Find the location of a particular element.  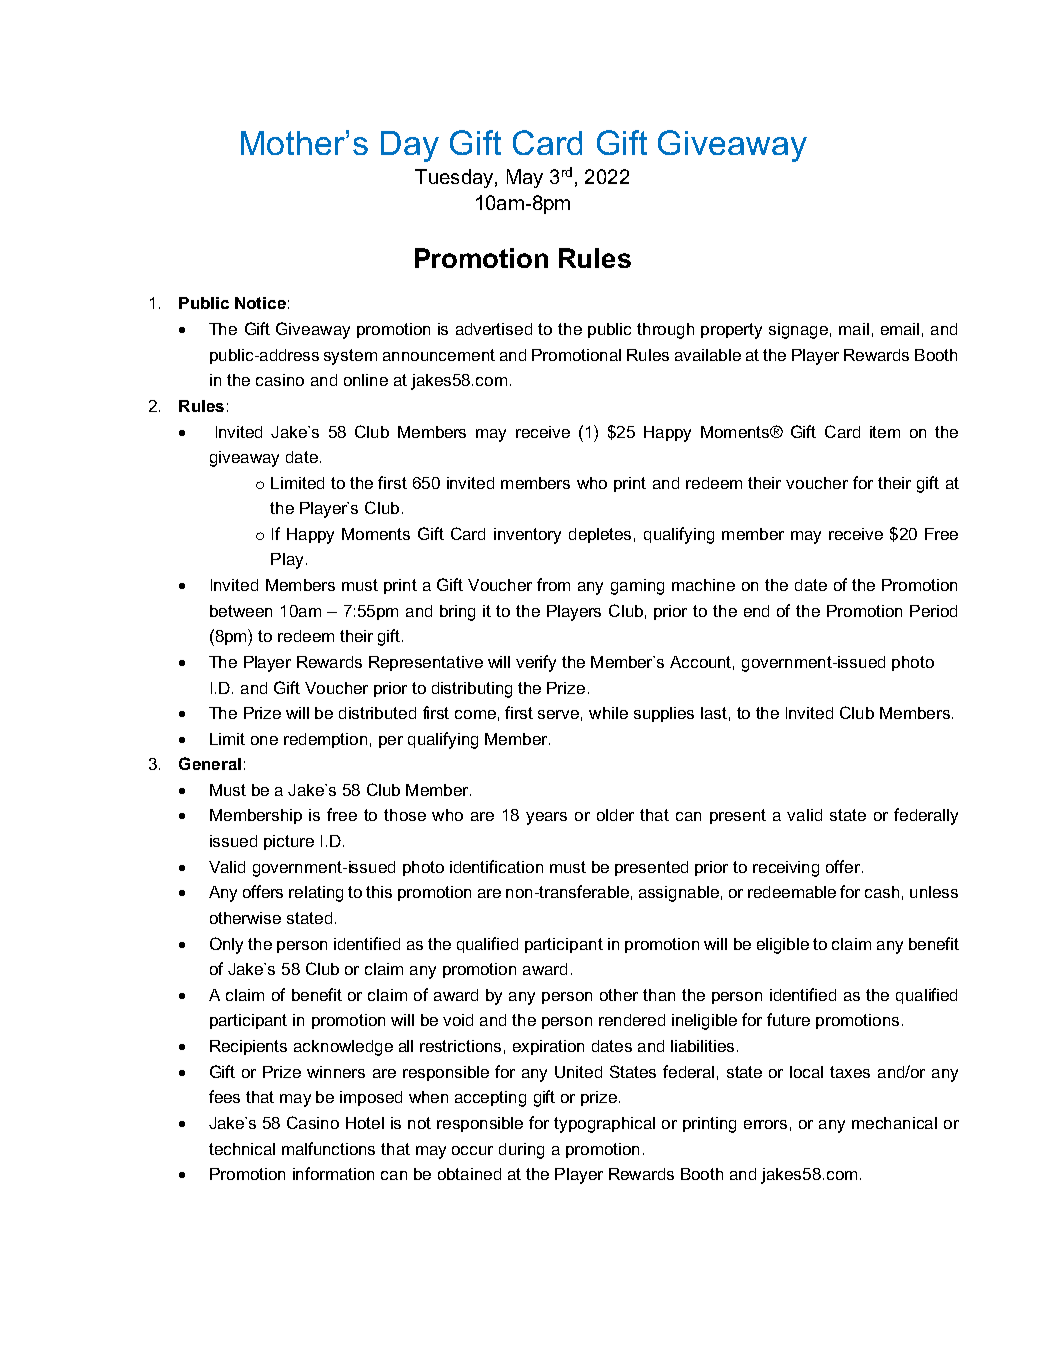

Notice is located at coordinates (260, 303).
